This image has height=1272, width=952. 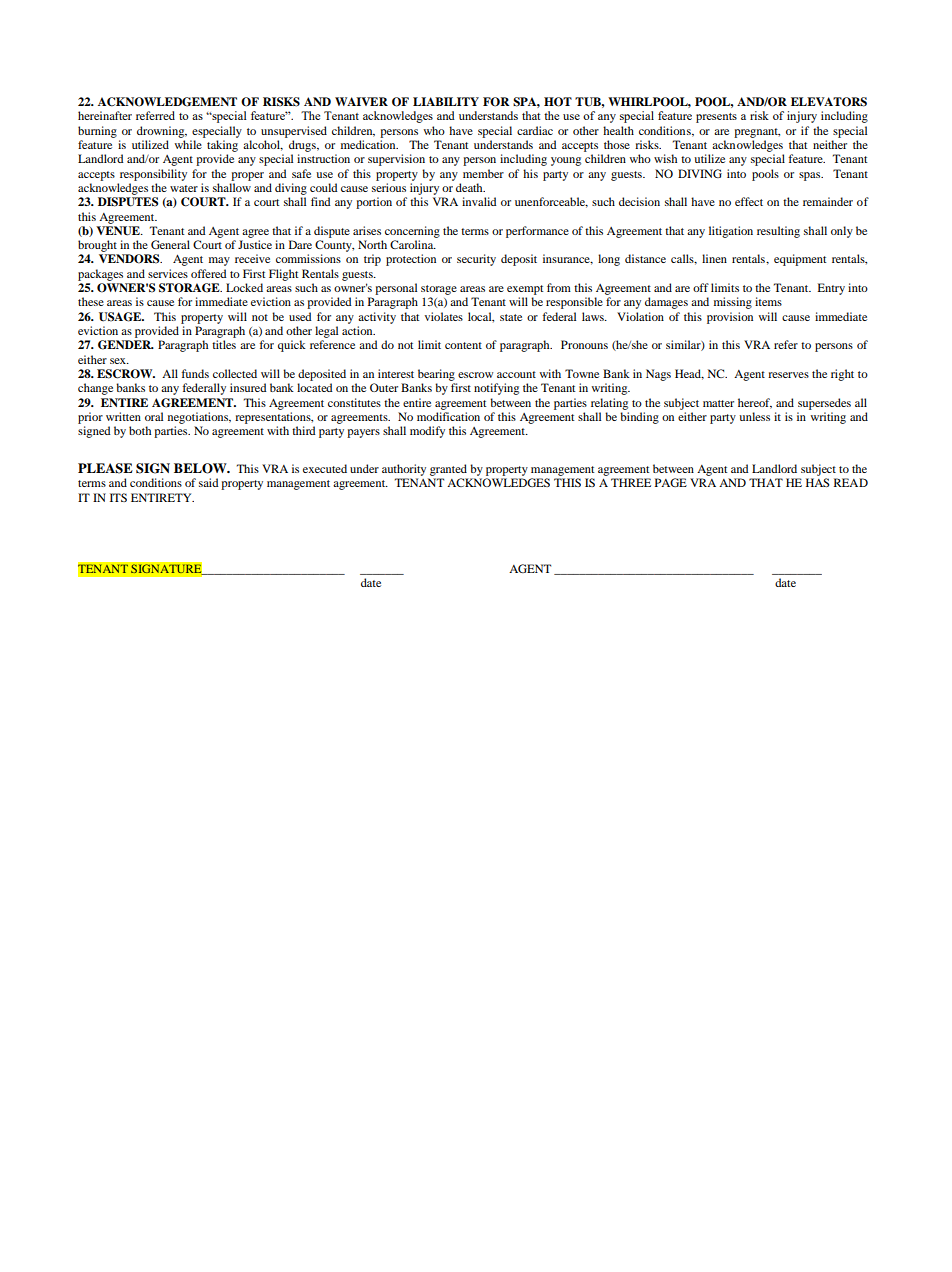 What do you see at coordinates (811, 176) in the image?
I see `spas` at bounding box center [811, 176].
